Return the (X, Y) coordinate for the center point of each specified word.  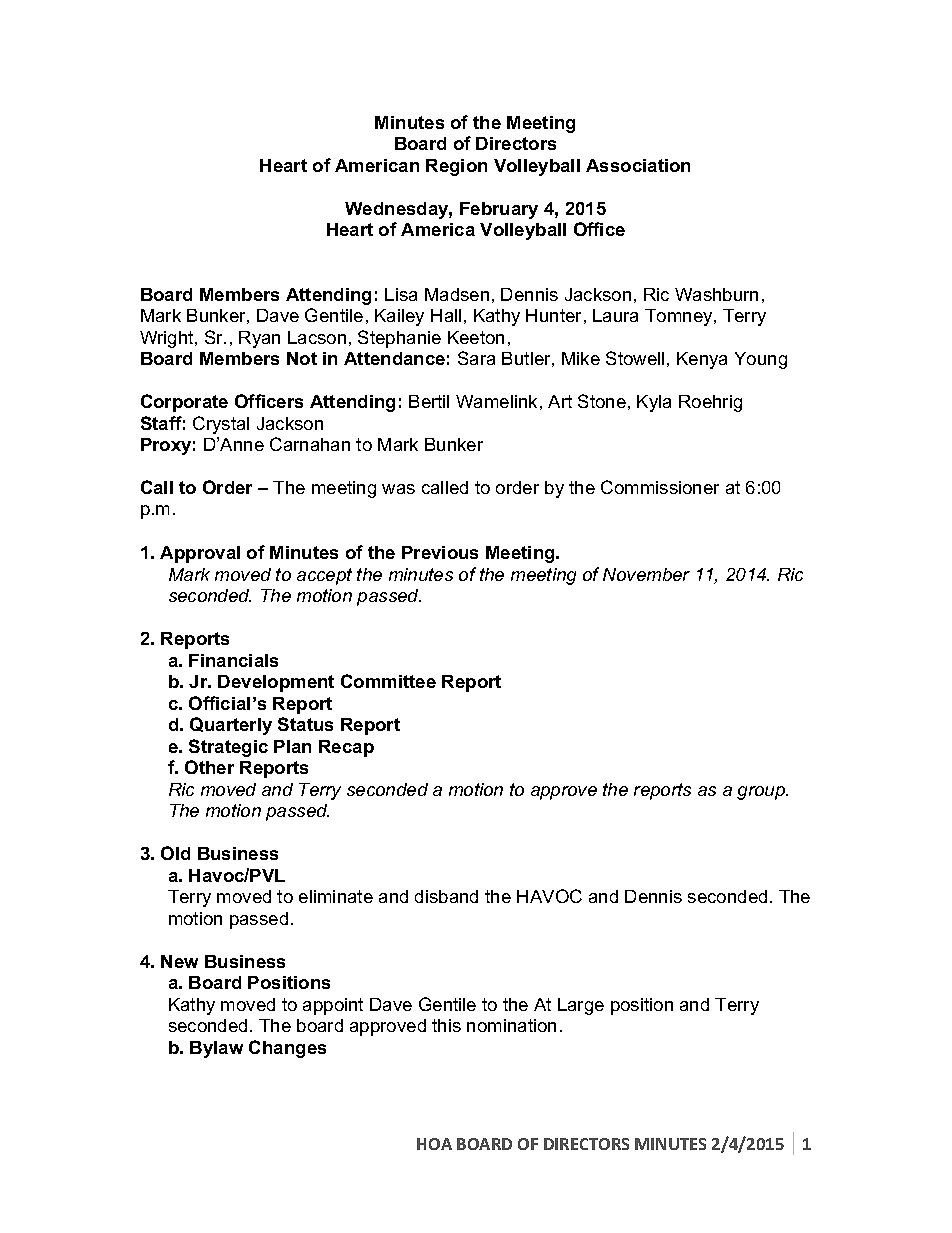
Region (456, 167)
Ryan (259, 339)
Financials (233, 660)
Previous (440, 552)
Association (638, 165)
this (446, 1025)
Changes (287, 1049)
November (646, 574)
